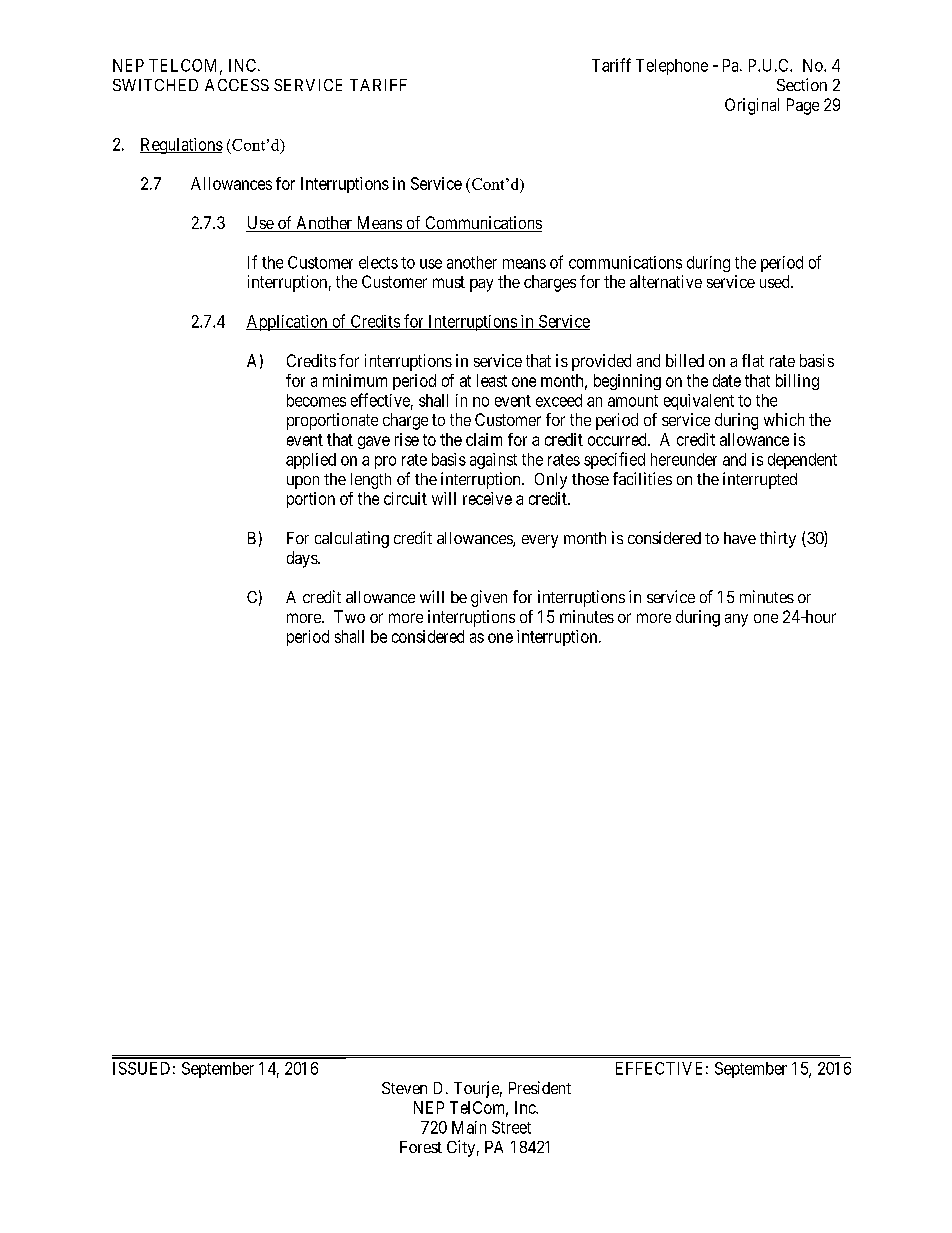  What do you see at coordinates (303, 482) in the page?
I see `upon` at bounding box center [303, 482].
